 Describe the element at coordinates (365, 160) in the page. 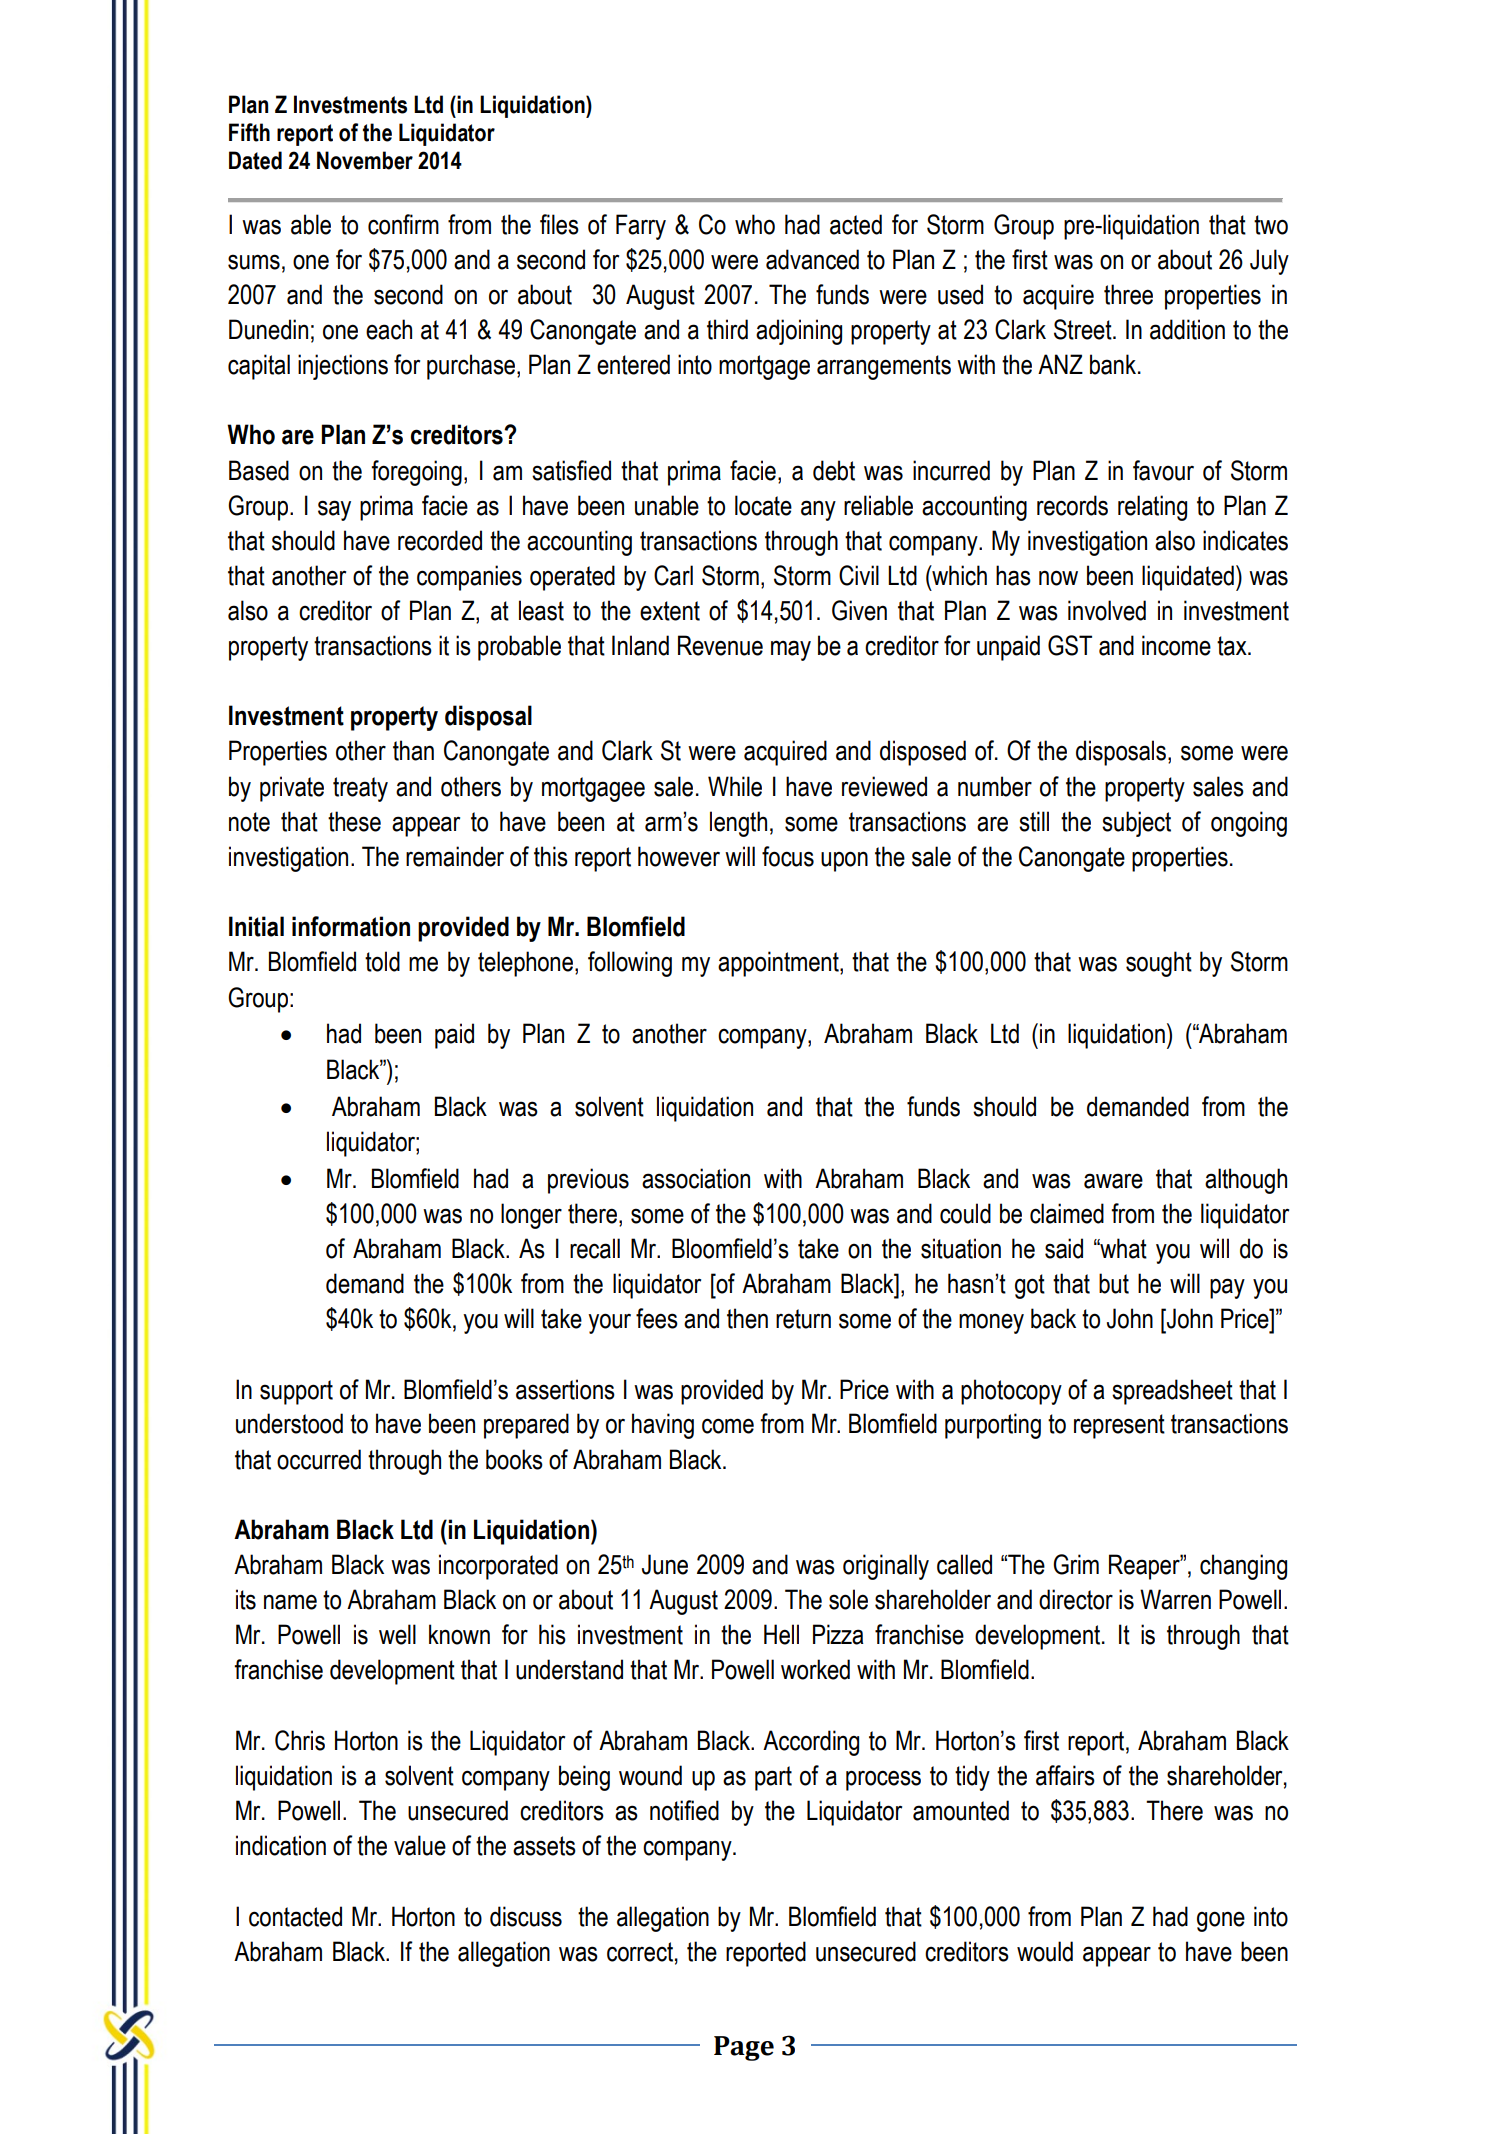

I see `November` at that location.
